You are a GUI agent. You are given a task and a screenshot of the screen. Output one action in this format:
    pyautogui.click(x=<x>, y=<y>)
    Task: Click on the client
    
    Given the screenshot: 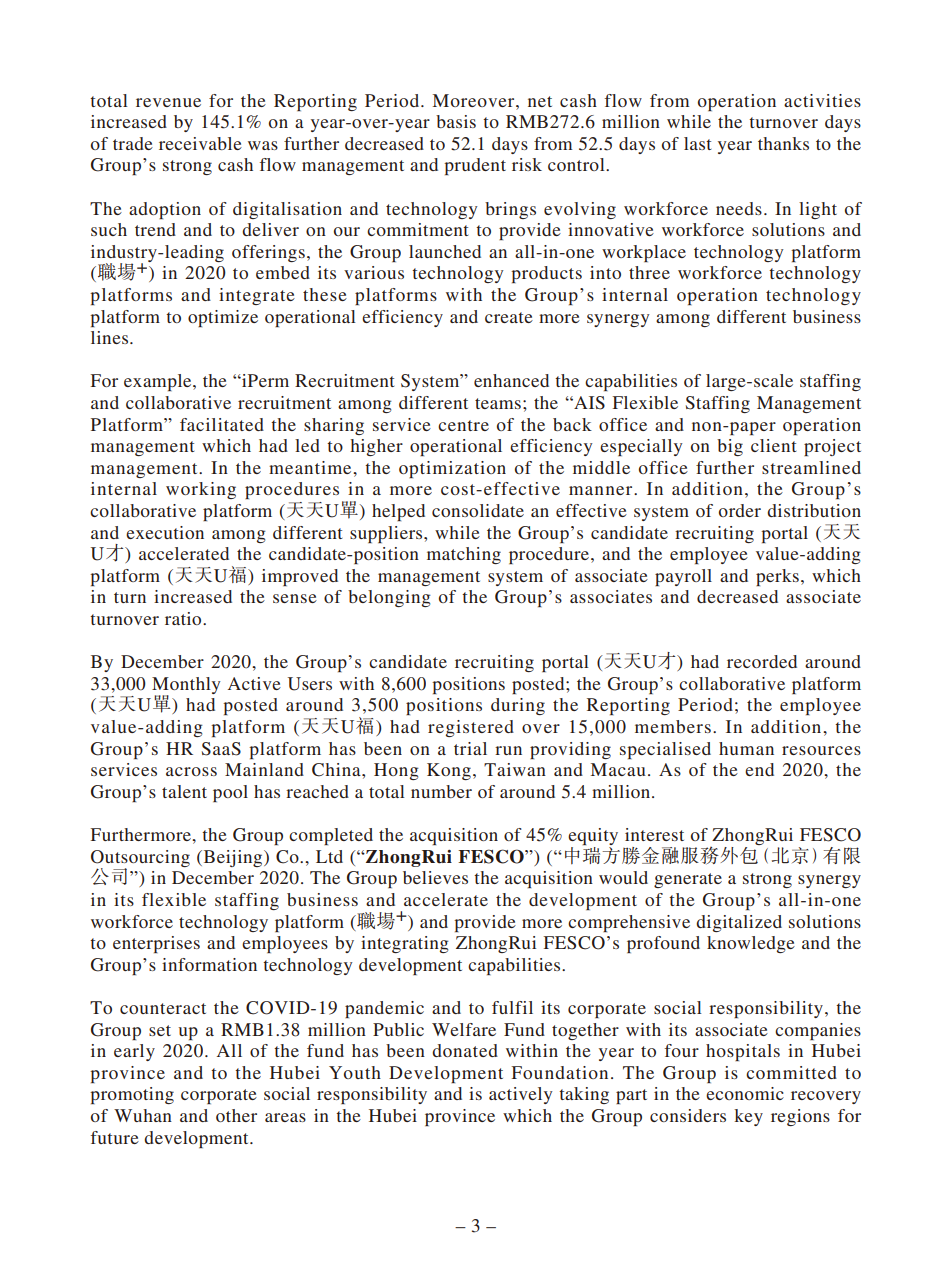 What is the action you would take?
    pyautogui.click(x=773, y=445)
